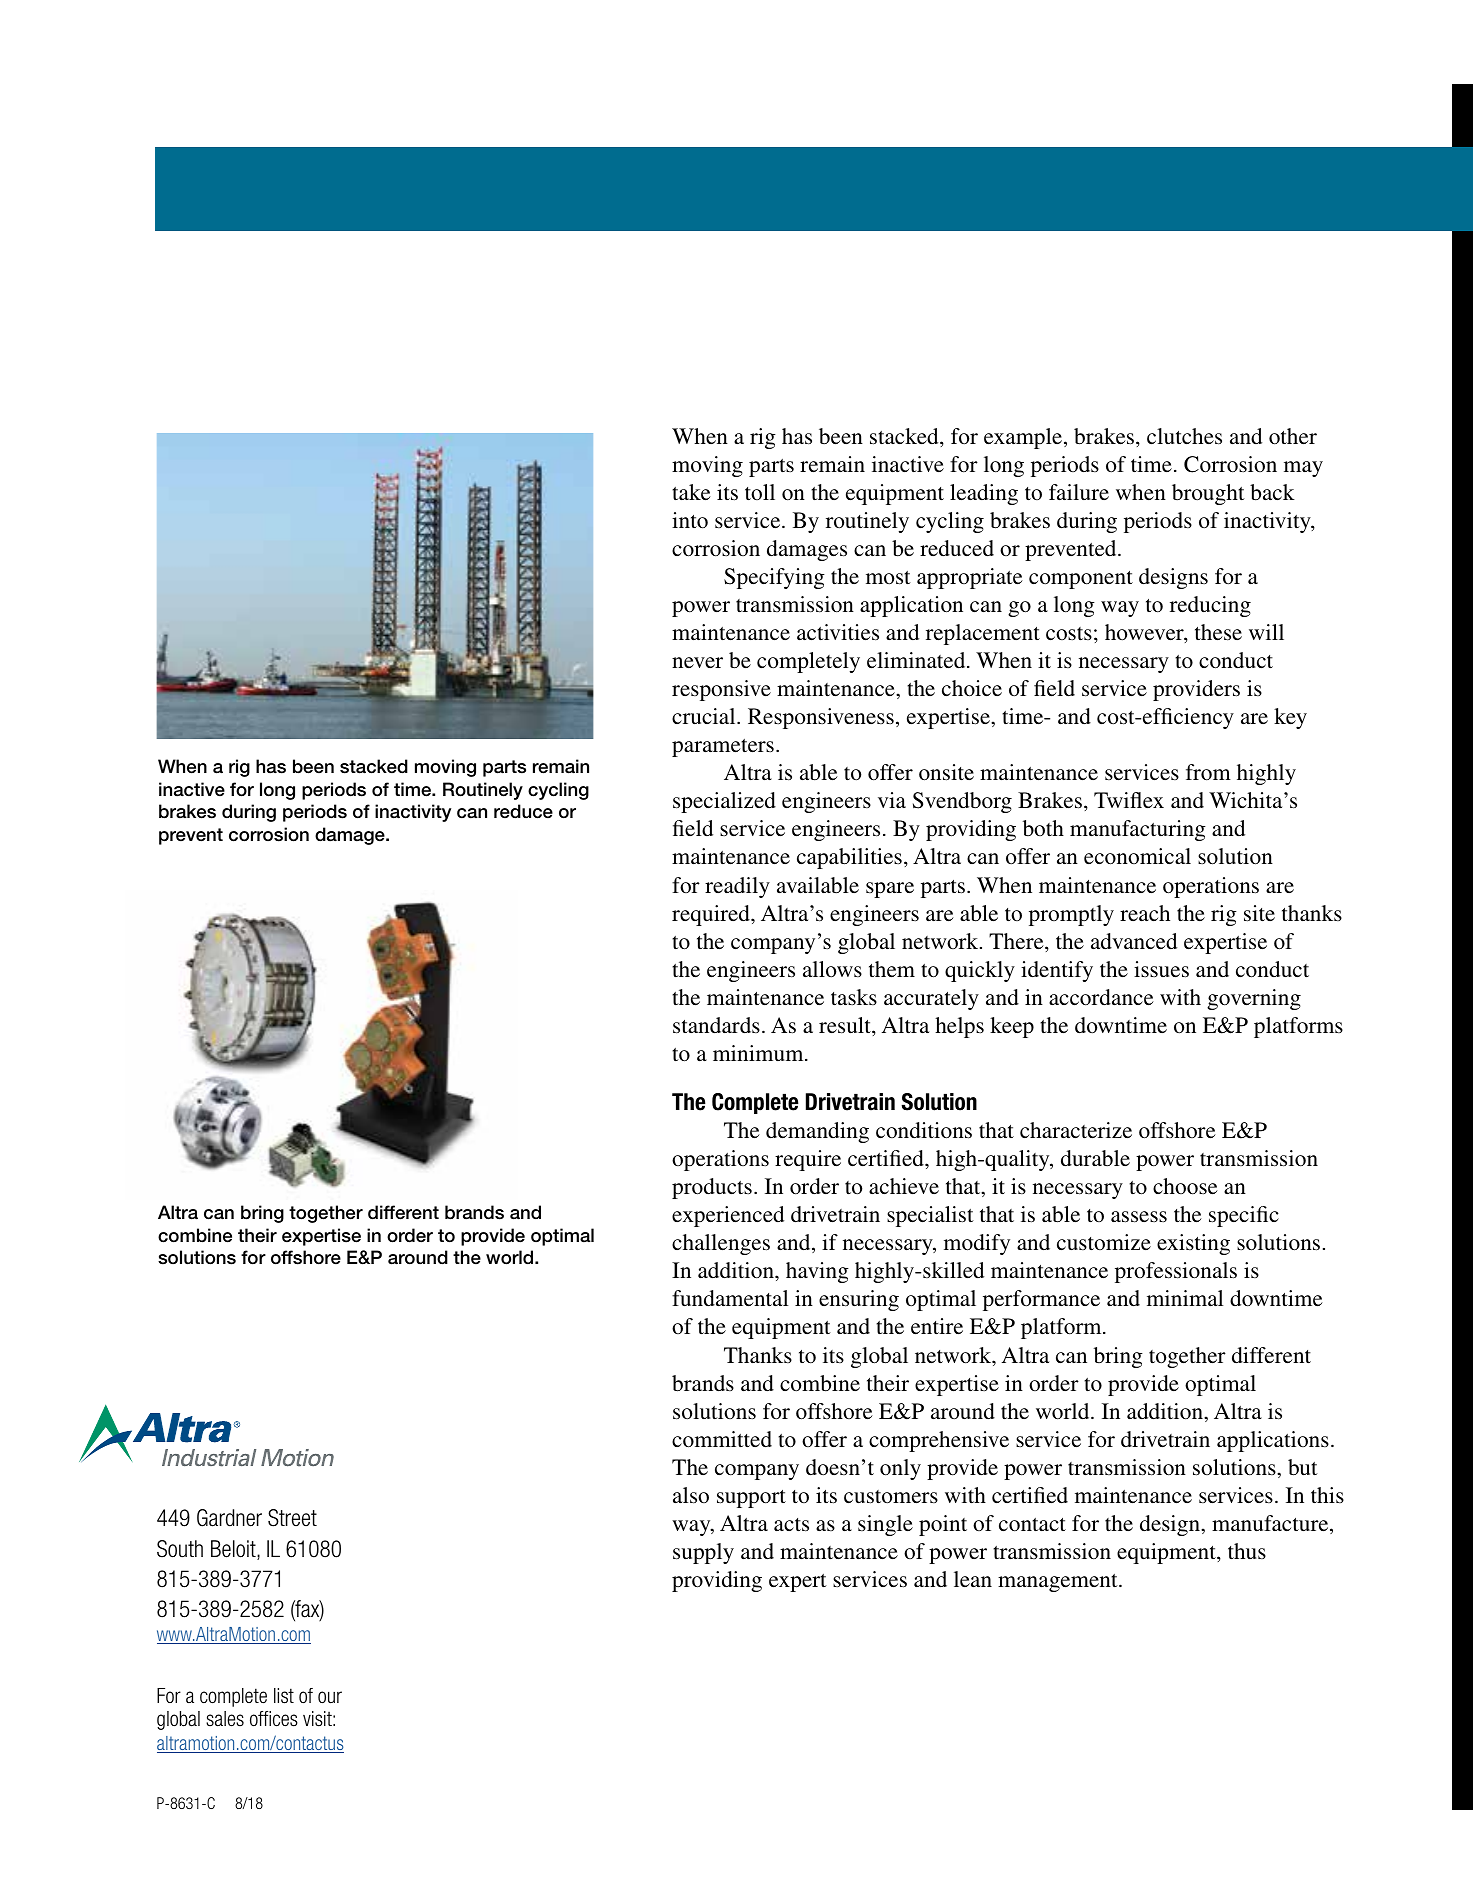 The image size is (1473, 1894). Describe the element at coordinates (728, 1216) in the page. I see `experienced` at that location.
